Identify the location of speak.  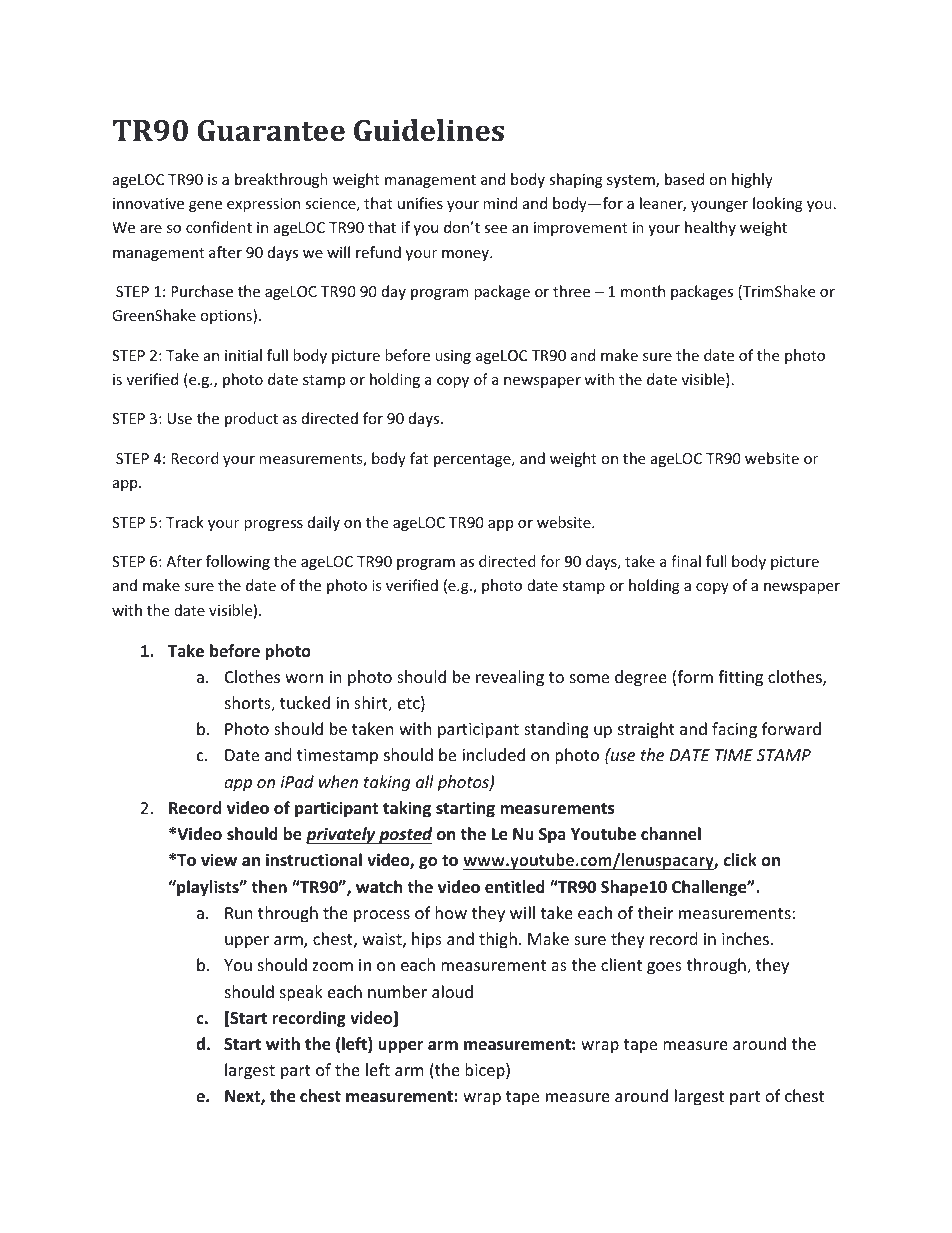
(301, 993).
